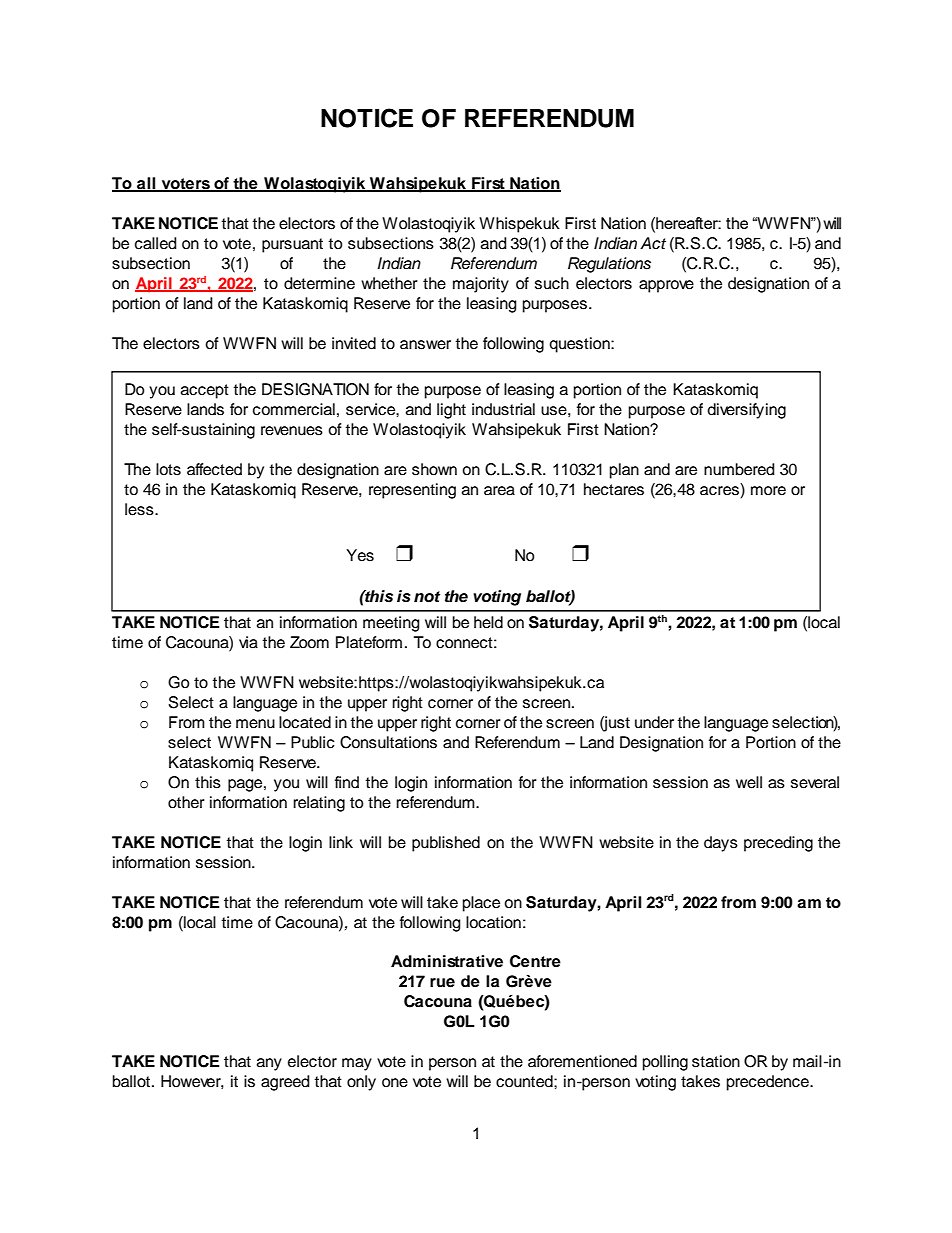  I want to click on called, so click(156, 243).
